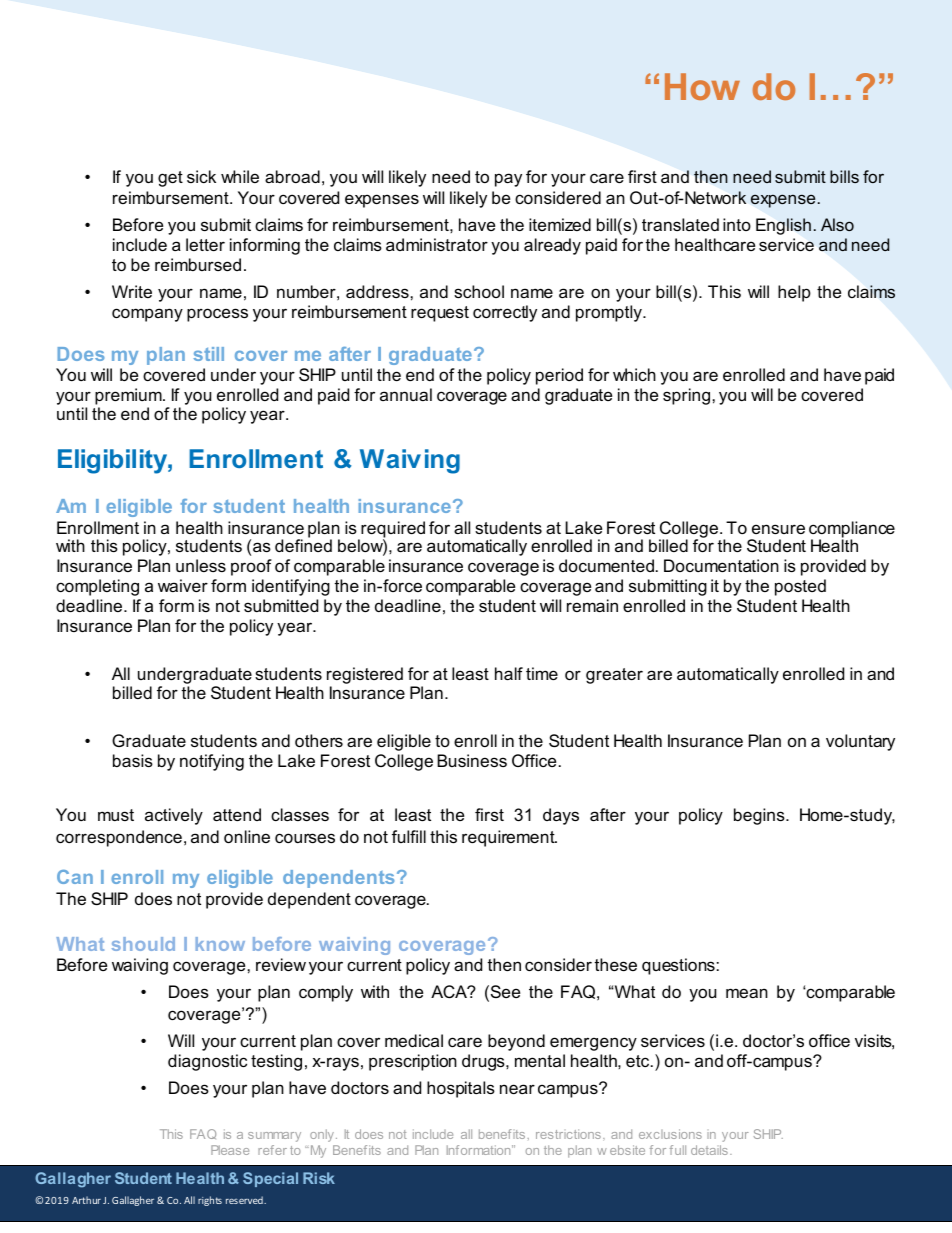  I want to click on half, so click(509, 673).
